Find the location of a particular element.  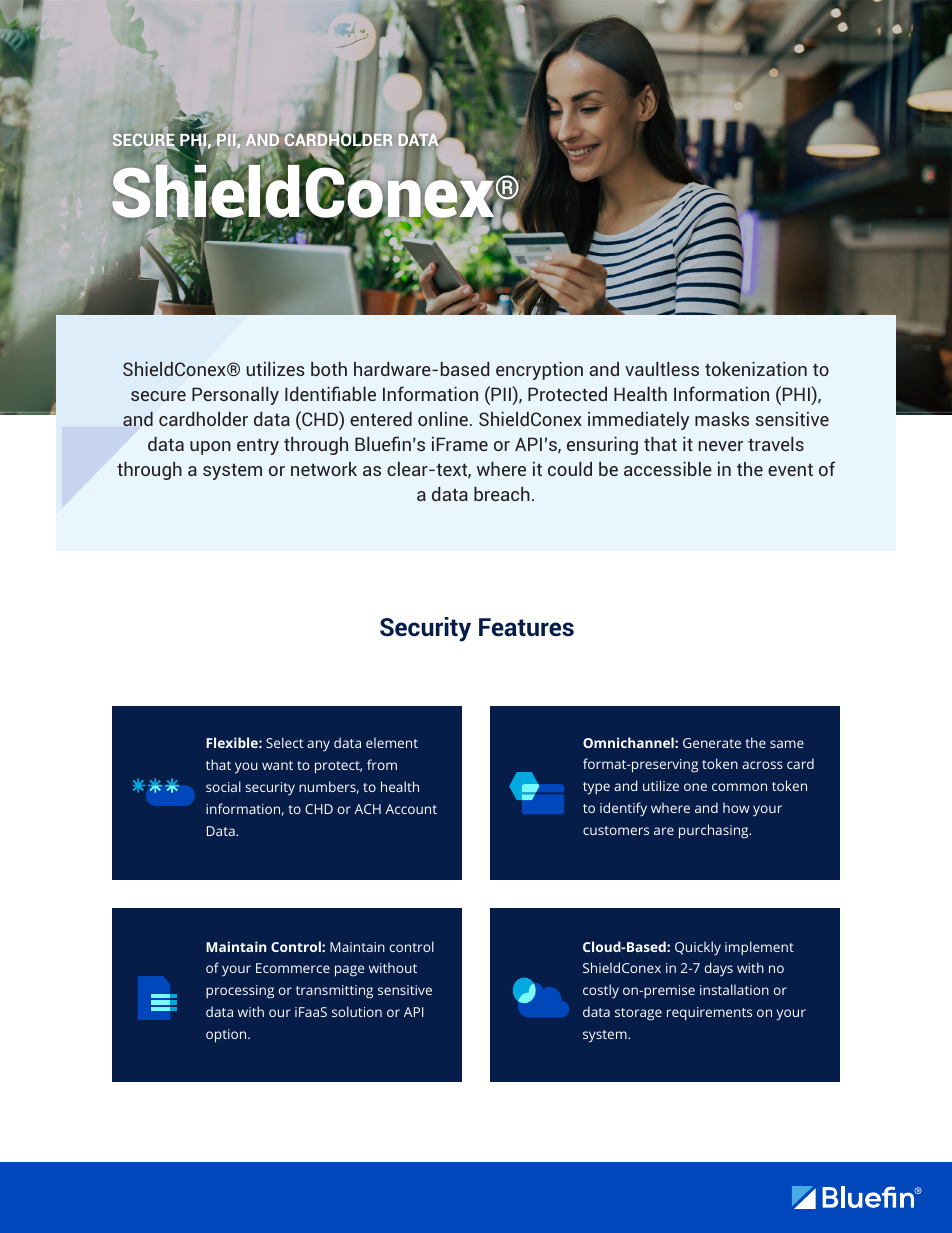

type is located at coordinates (596, 788).
